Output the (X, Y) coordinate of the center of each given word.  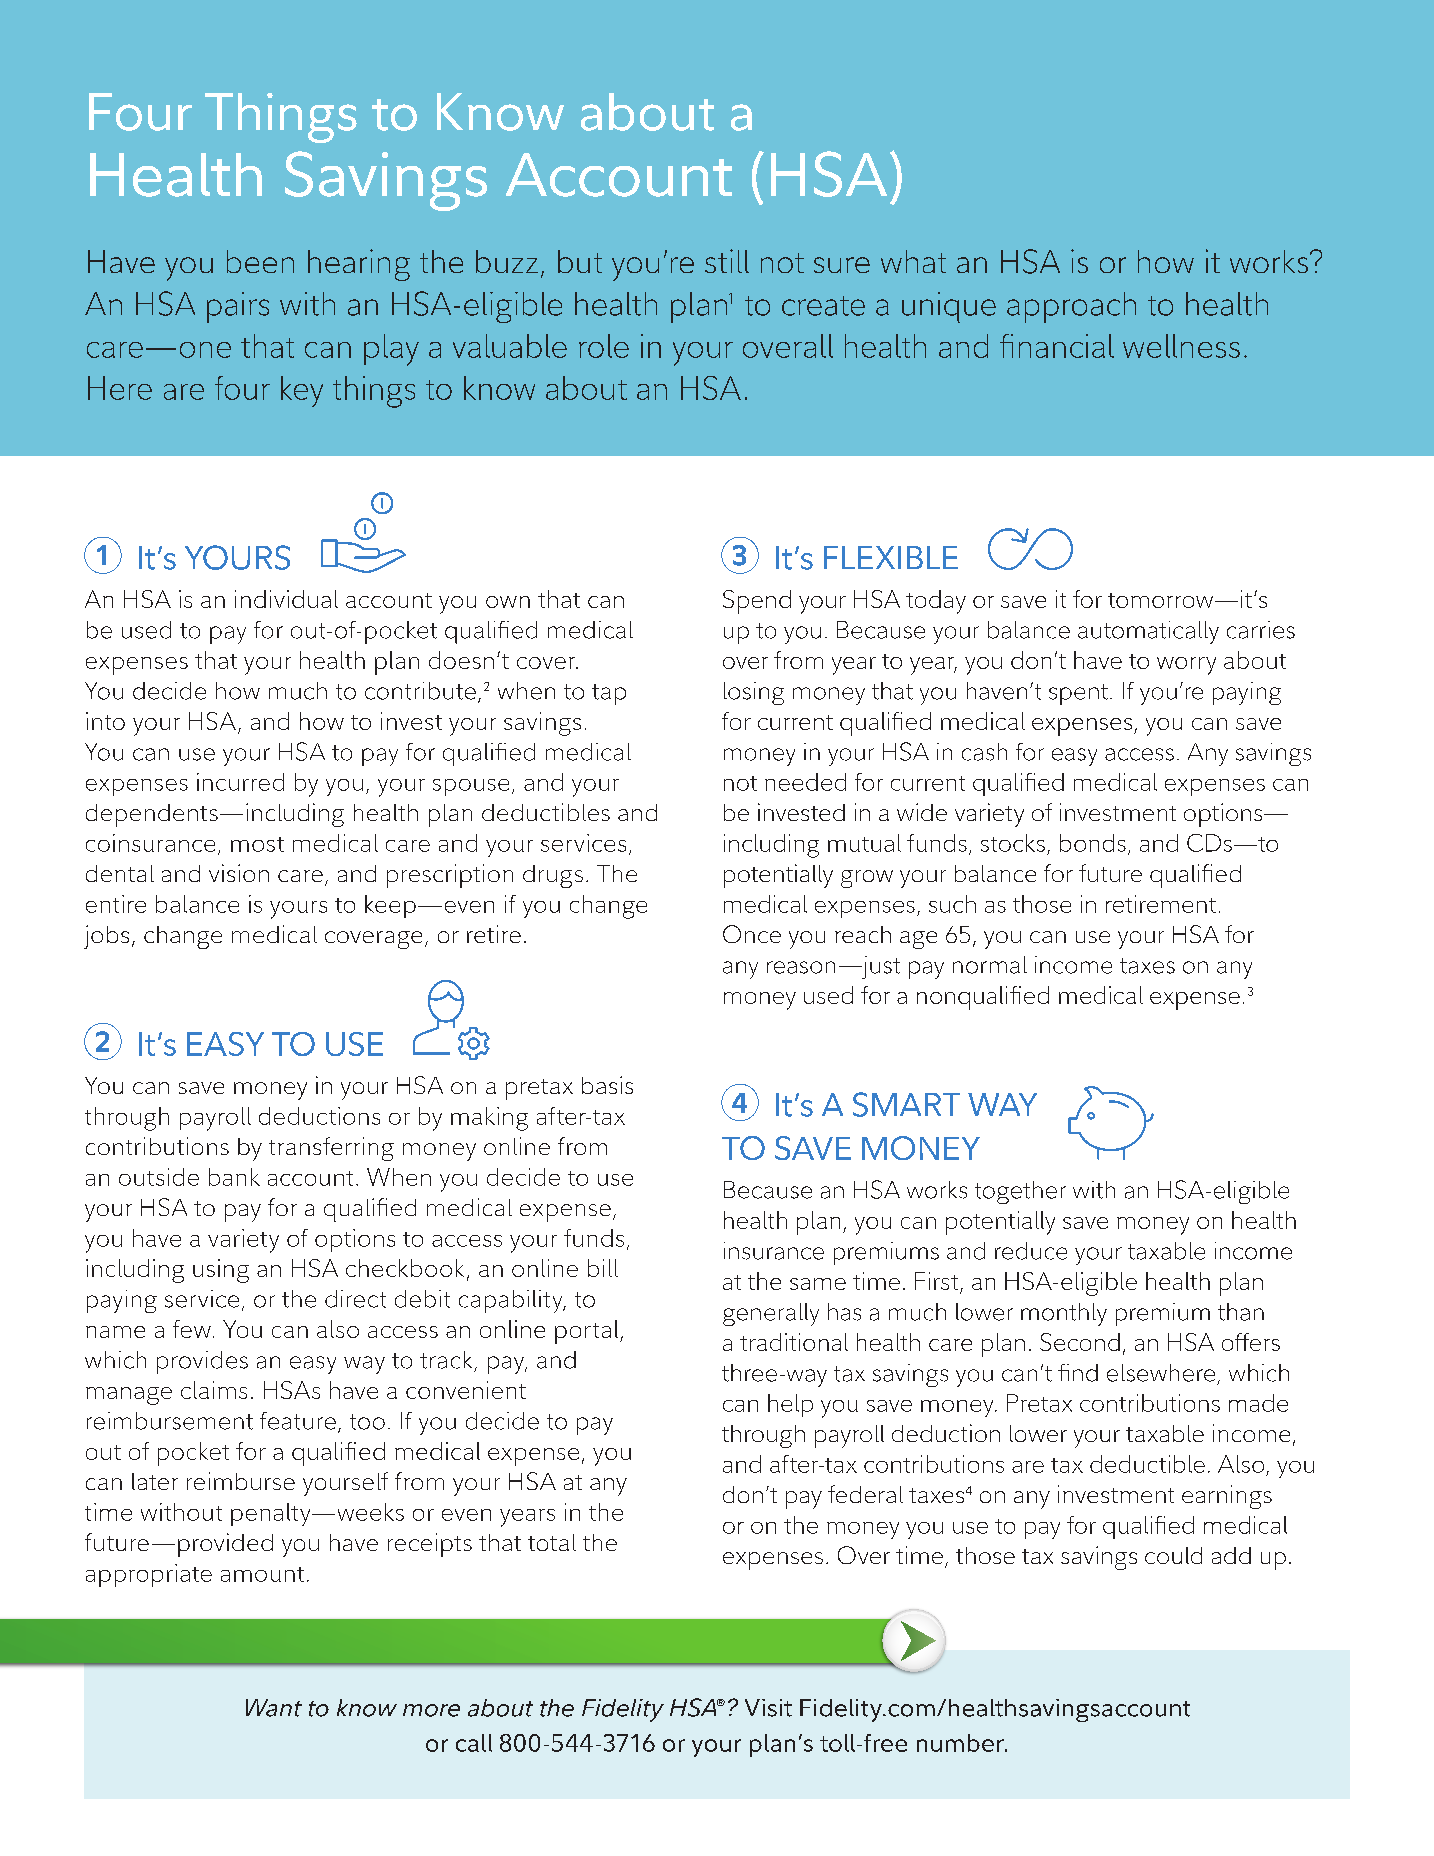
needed (805, 782)
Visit (768, 1708)
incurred (240, 782)
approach (1071, 307)
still (727, 261)
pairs (238, 307)
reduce (1031, 1251)
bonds (1093, 843)
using (221, 1271)
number (961, 1743)
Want (274, 1708)
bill (603, 1268)
